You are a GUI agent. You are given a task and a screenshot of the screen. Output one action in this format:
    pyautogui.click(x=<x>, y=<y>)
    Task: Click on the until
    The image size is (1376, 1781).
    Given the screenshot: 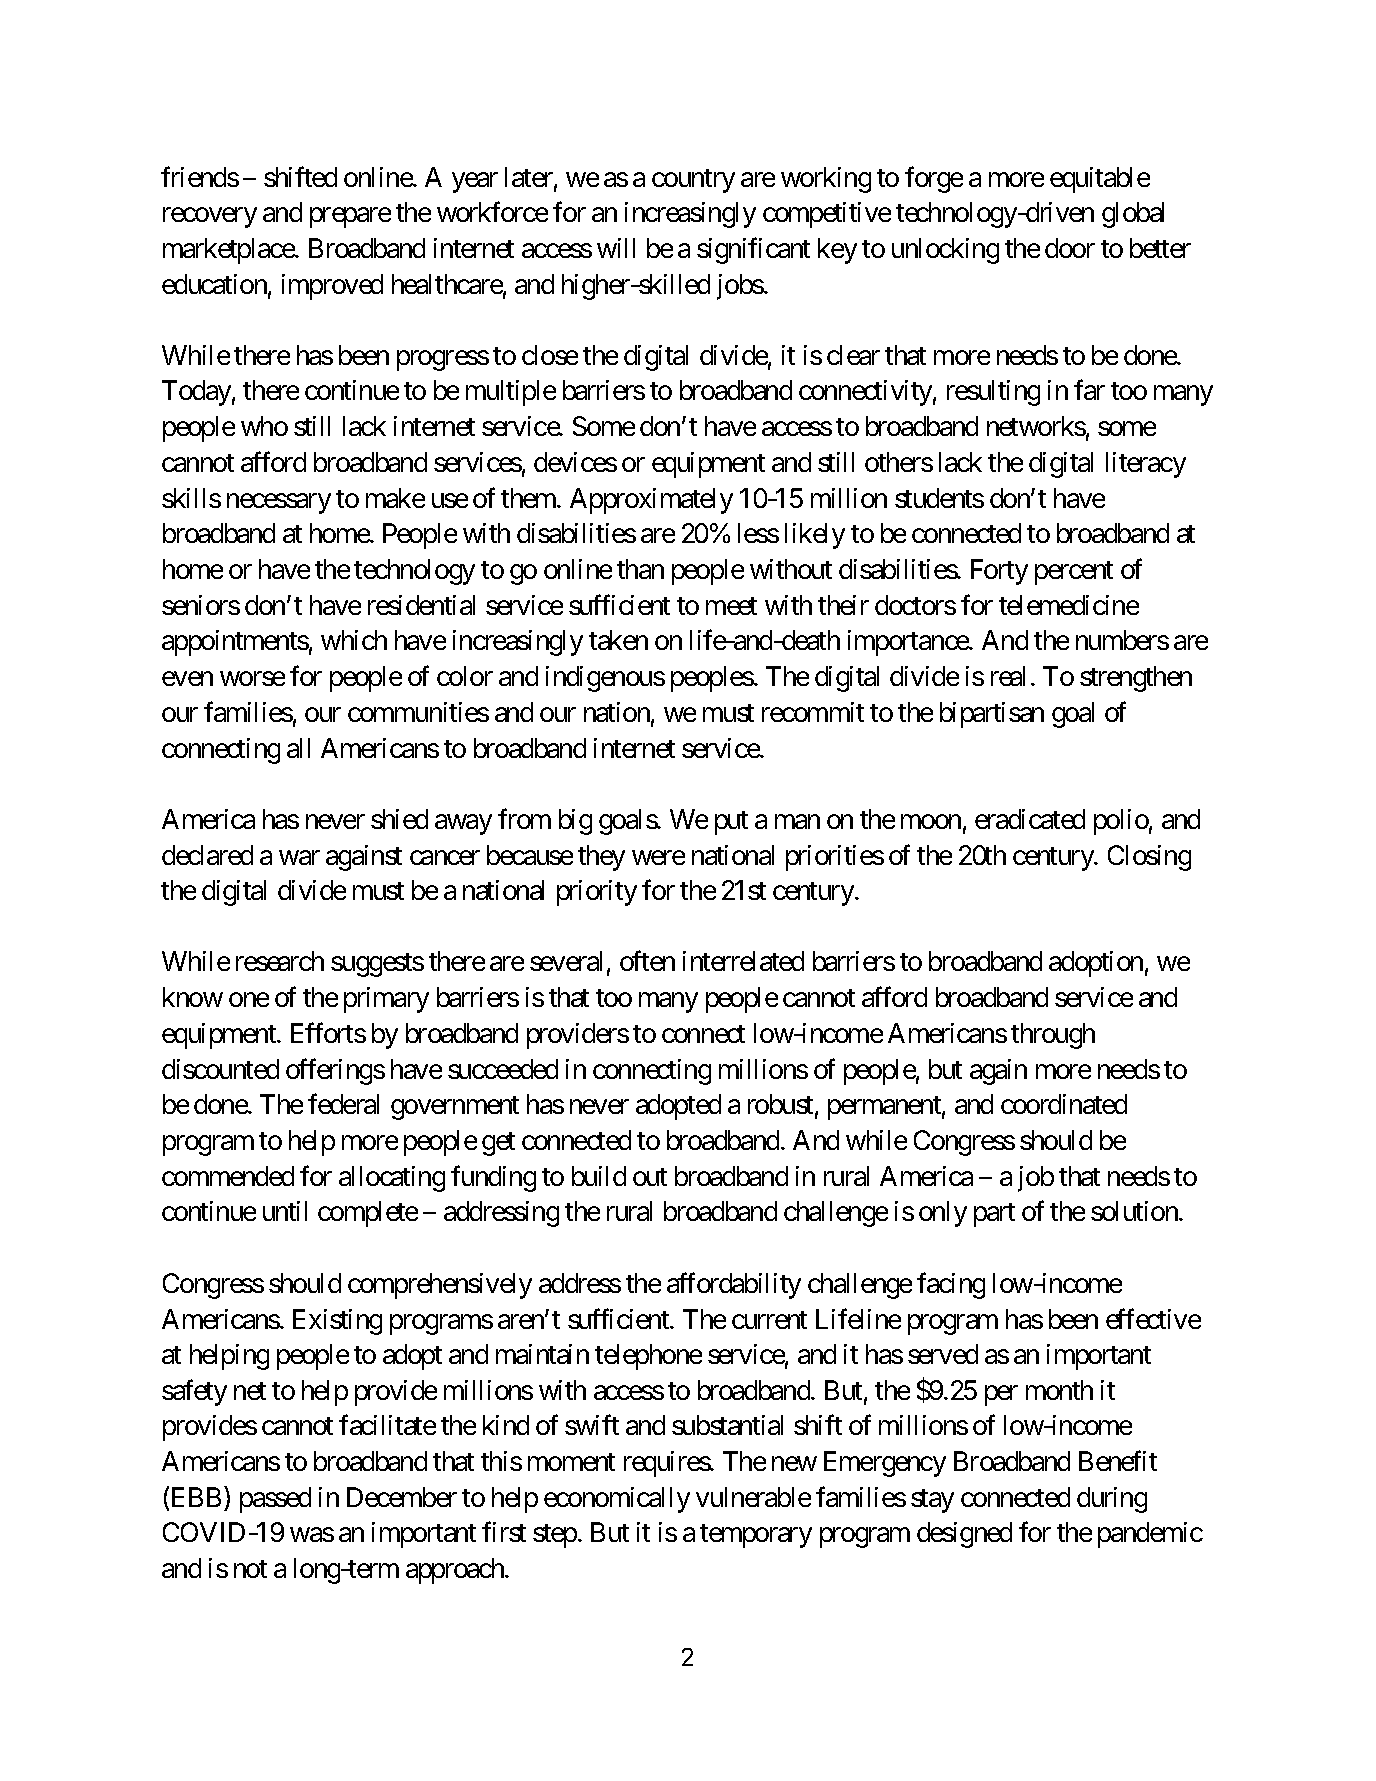 What is the action you would take?
    pyautogui.click(x=285, y=1211)
